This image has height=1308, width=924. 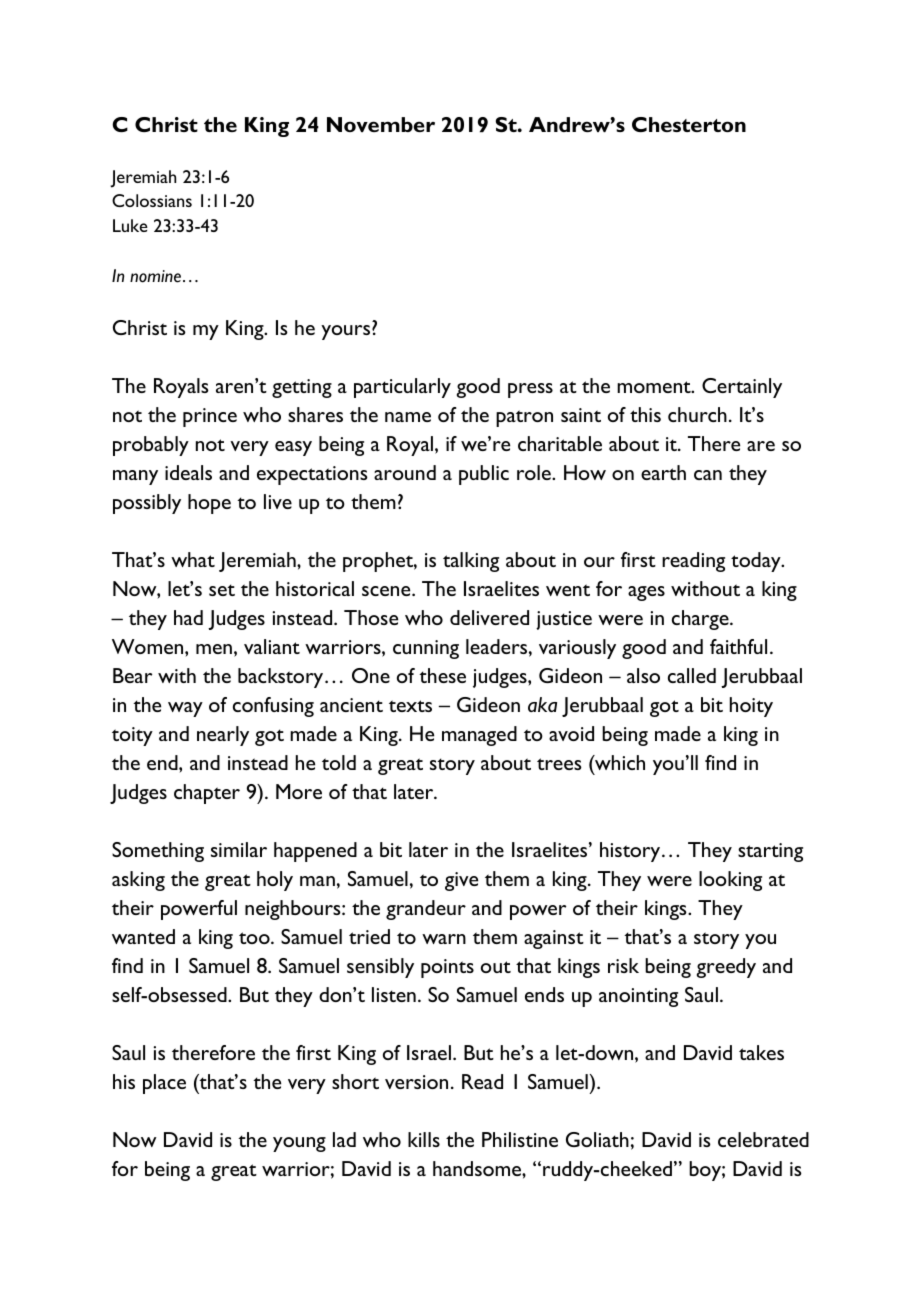 What do you see at coordinates (484, 475) in the image?
I see `public` at bounding box center [484, 475].
